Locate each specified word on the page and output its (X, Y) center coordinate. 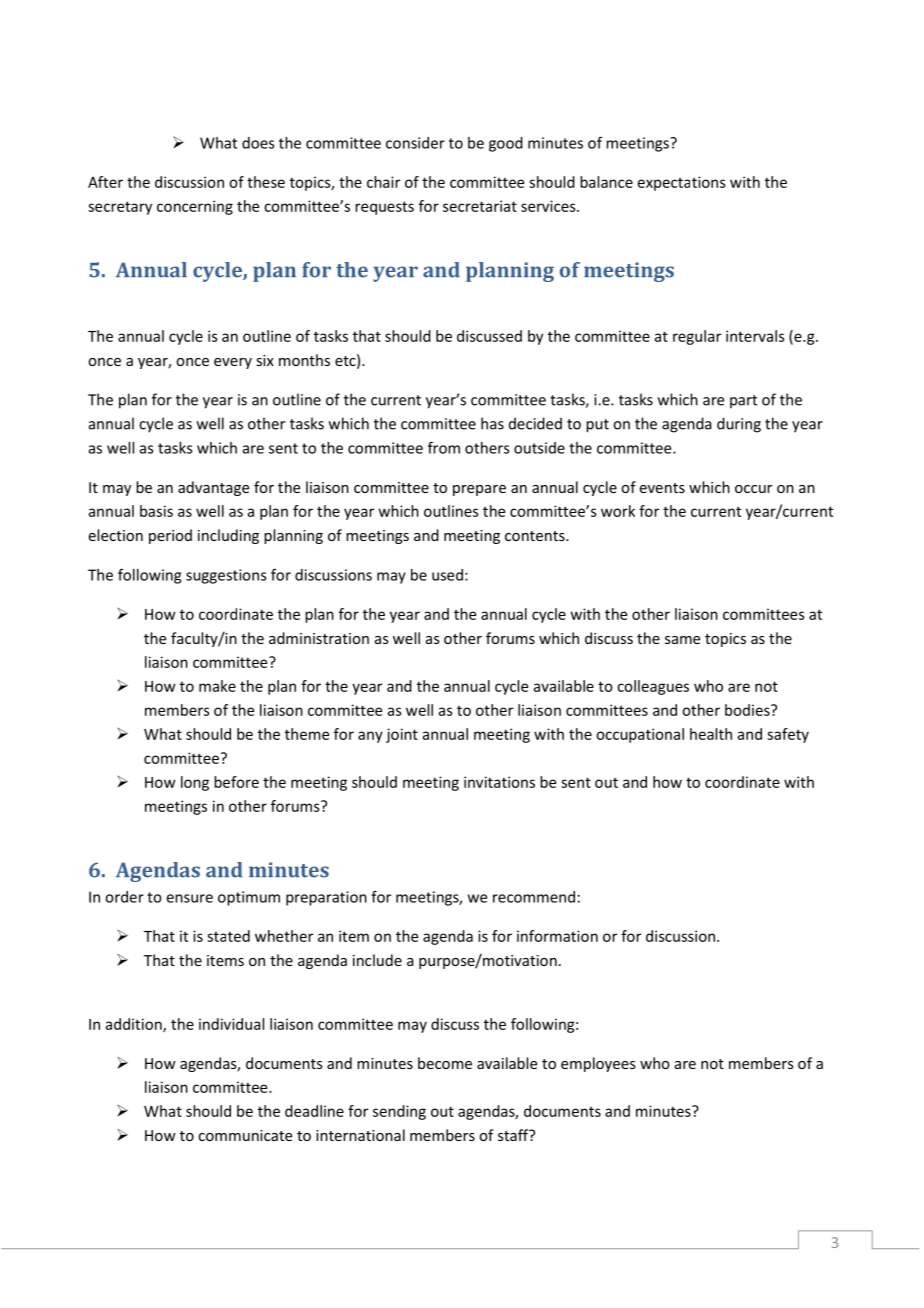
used (447, 575)
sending (399, 1112)
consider (415, 143)
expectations (682, 183)
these (266, 182)
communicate (245, 1135)
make (217, 686)
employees (598, 1064)
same (682, 640)
